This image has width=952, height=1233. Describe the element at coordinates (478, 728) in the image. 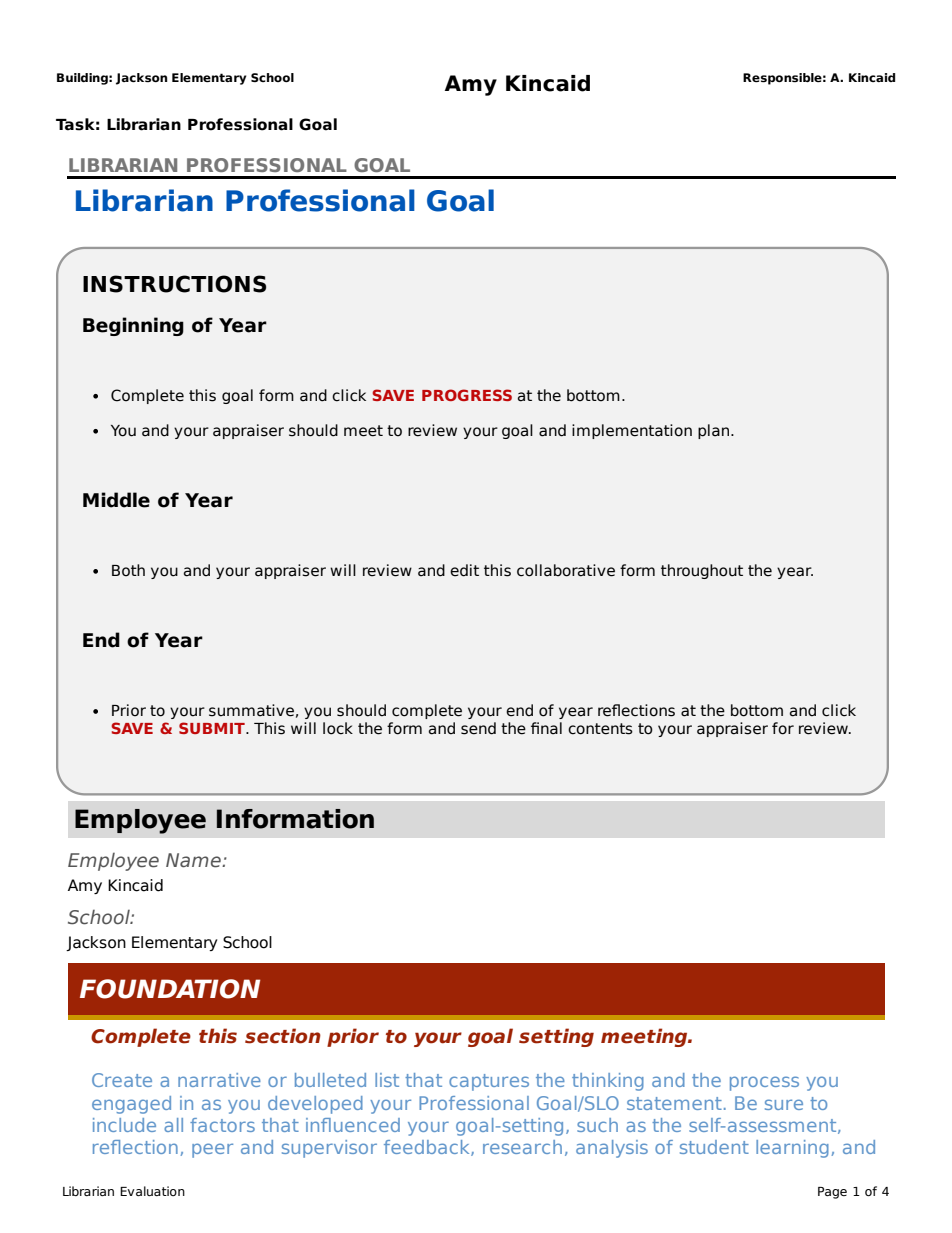

I see `send` at that location.
